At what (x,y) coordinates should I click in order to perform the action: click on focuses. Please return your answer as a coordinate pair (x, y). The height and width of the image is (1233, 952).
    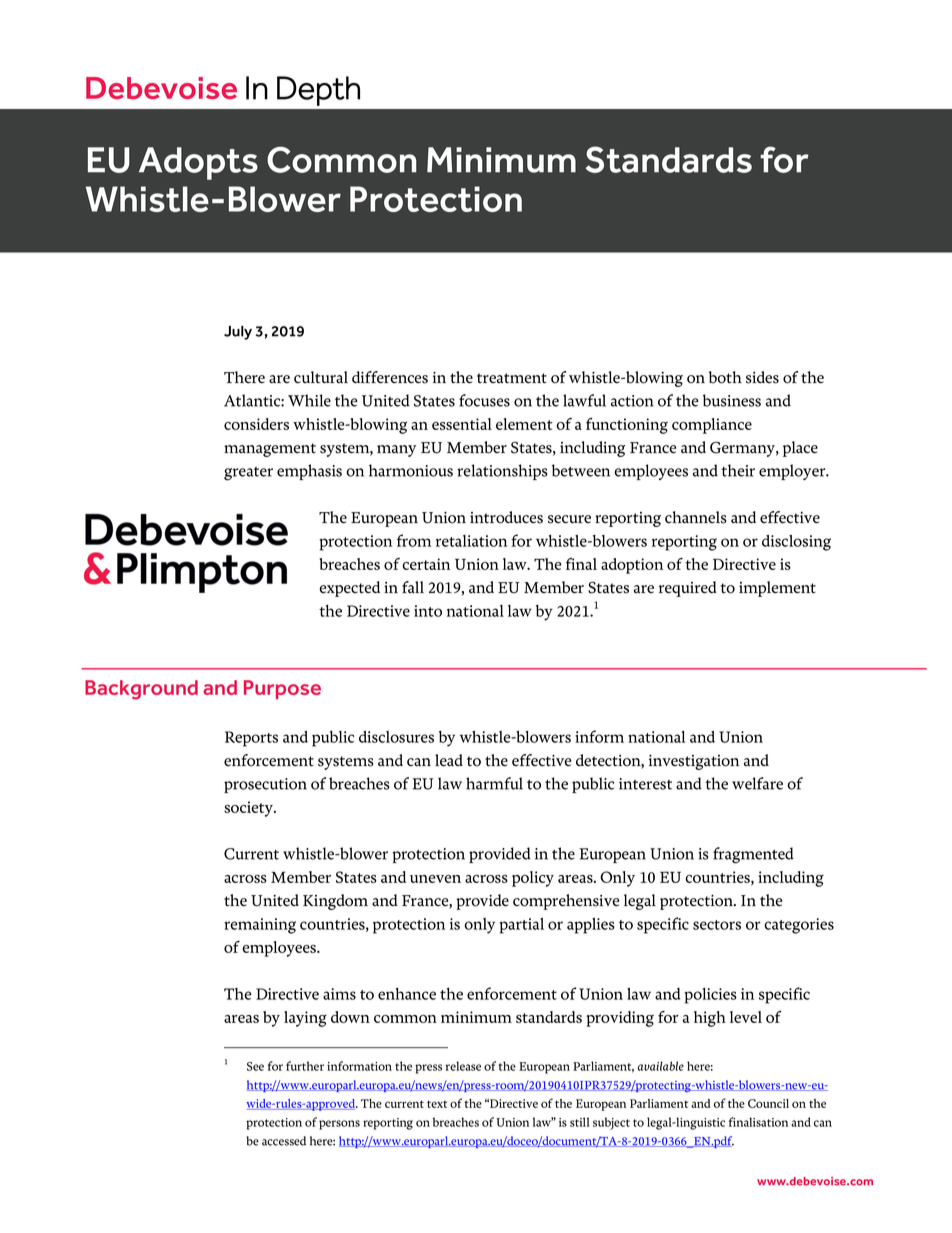
    Looking at the image, I should click on (484, 400).
